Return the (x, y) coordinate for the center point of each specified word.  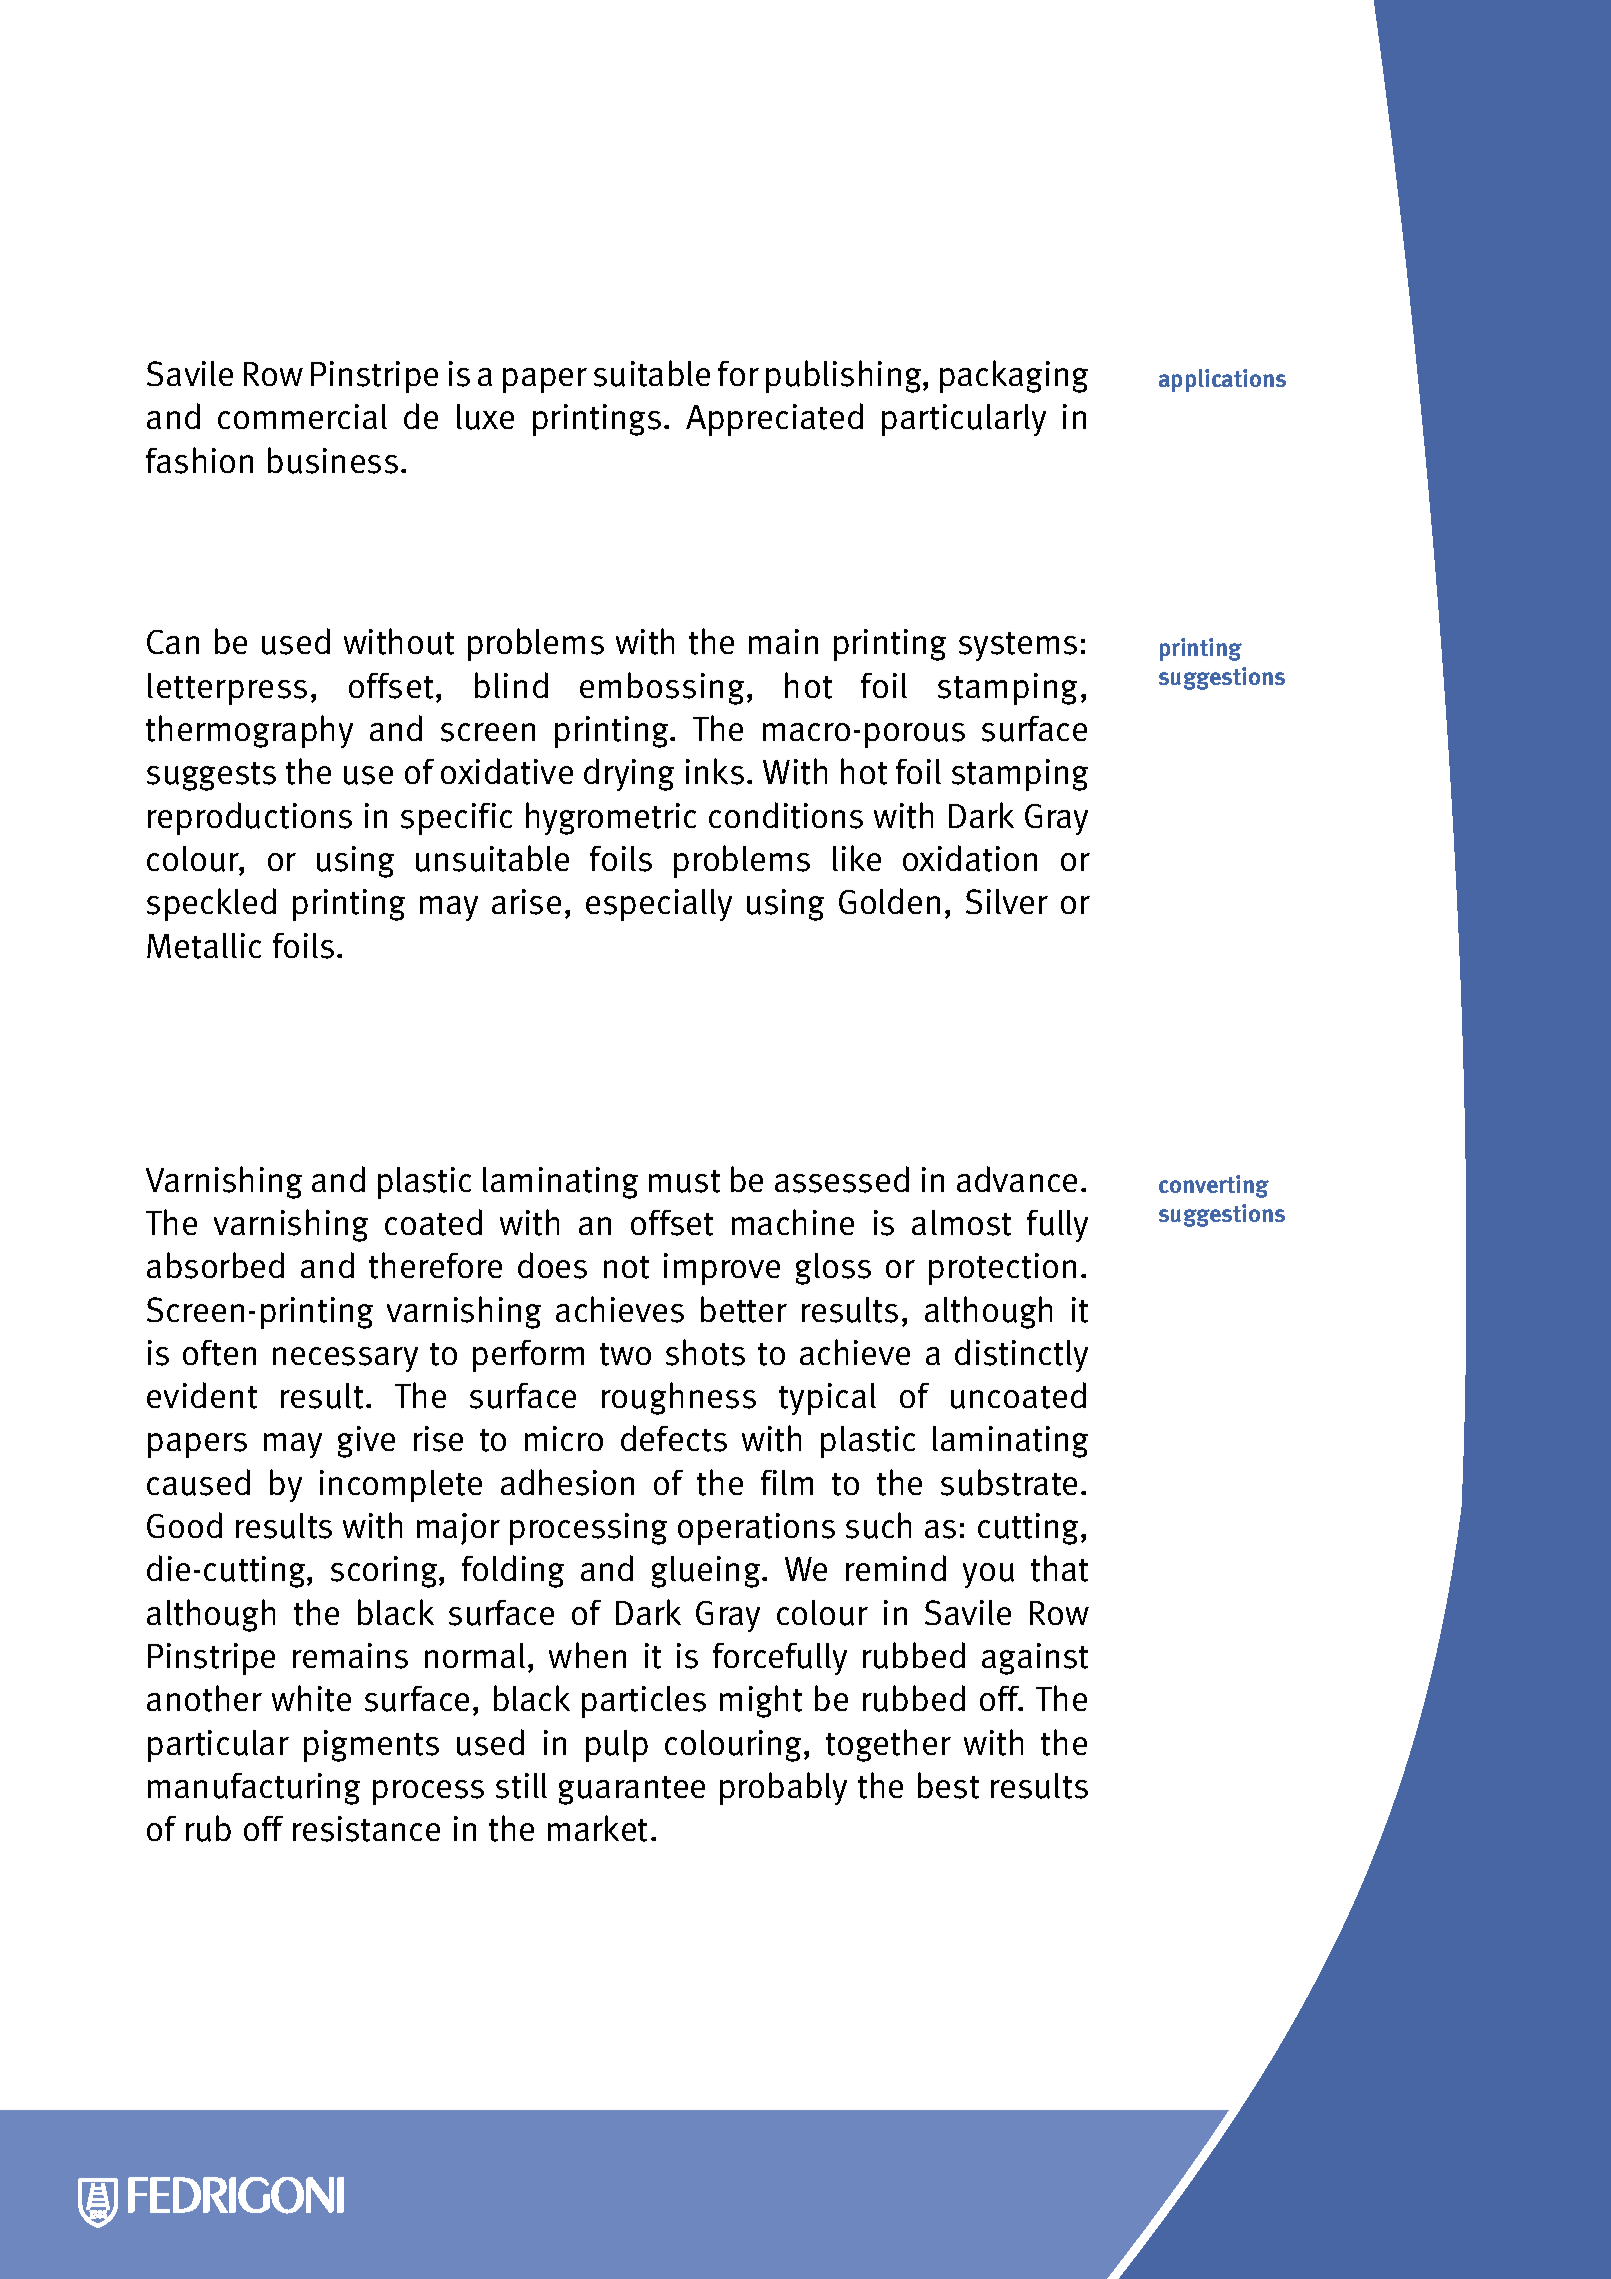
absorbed (215, 1265)
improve (722, 1269)
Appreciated (774, 419)
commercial (302, 416)
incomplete (401, 1486)
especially (659, 905)
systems (1018, 646)
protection (1002, 1269)
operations (756, 1529)
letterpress (227, 689)
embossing (664, 688)
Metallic (204, 946)
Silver (1007, 901)
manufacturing (254, 1789)
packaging (1014, 376)
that (1059, 1568)
